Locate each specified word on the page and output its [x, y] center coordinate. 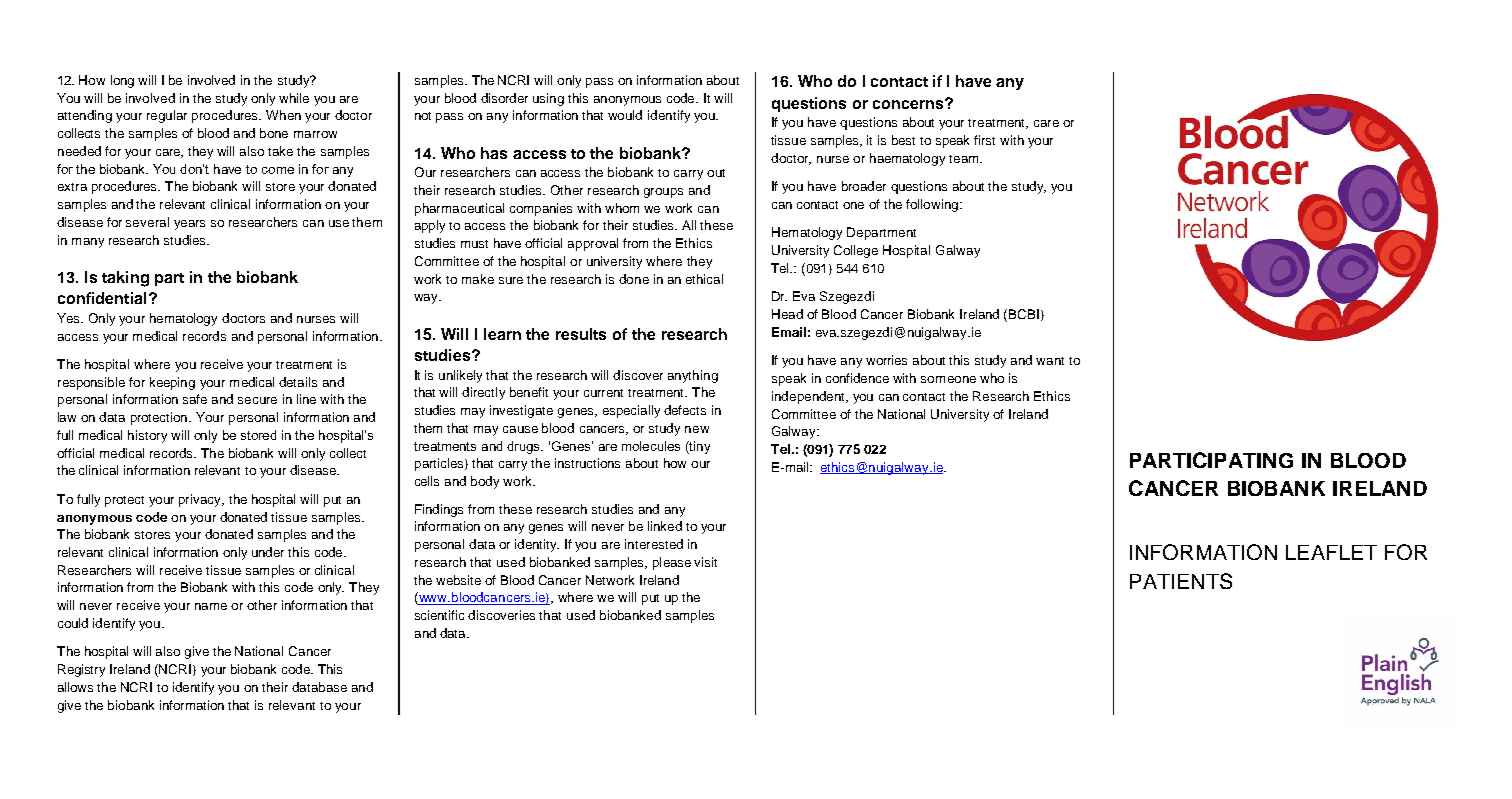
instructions [587, 463]
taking [125, 279]
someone [948, 379]
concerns [909, 104]
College [856, 251]
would [625, 115]
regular [167, 116]
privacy [201, 500]
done [634, 279]
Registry [81, 670]
